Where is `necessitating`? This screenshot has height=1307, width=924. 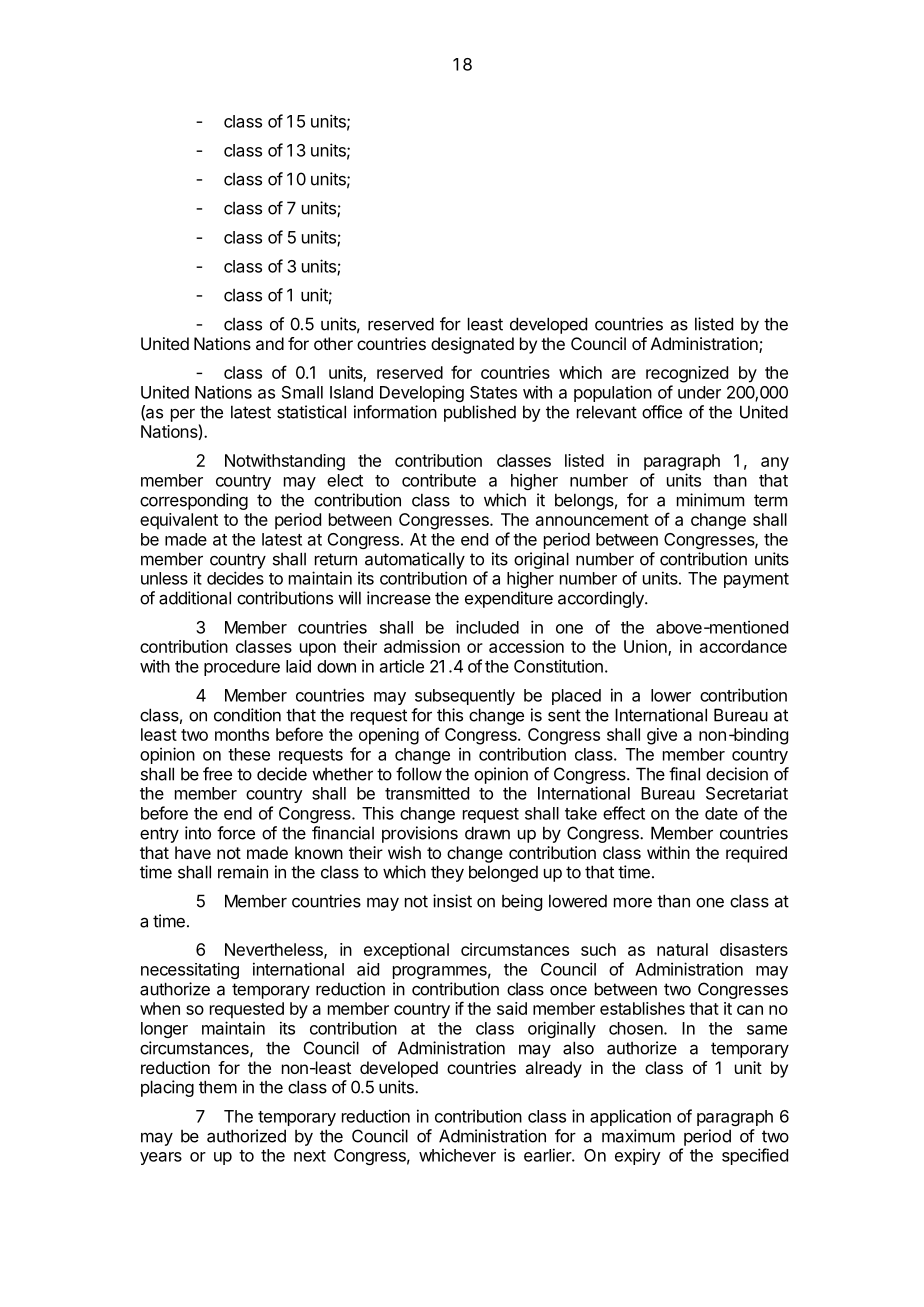 necessitating is located at coordinates (190, 970).
